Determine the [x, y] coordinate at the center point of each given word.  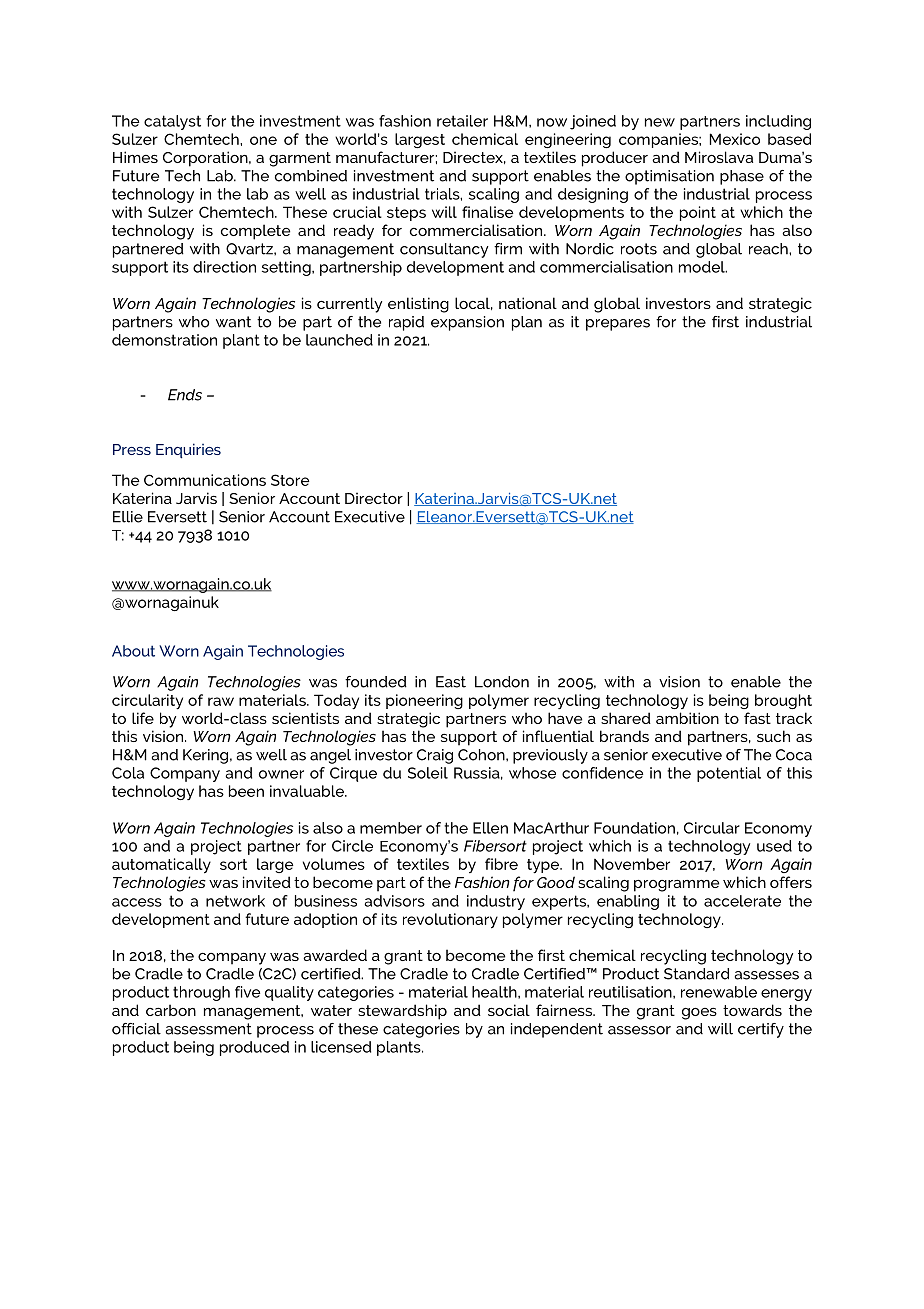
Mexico [735, 139]
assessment [209, 1029]
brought [783, 701]
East [451, 682]
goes [699, 1014]
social [509, 1010]
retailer [462, 121]
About [133, 651]
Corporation [206, 159]
